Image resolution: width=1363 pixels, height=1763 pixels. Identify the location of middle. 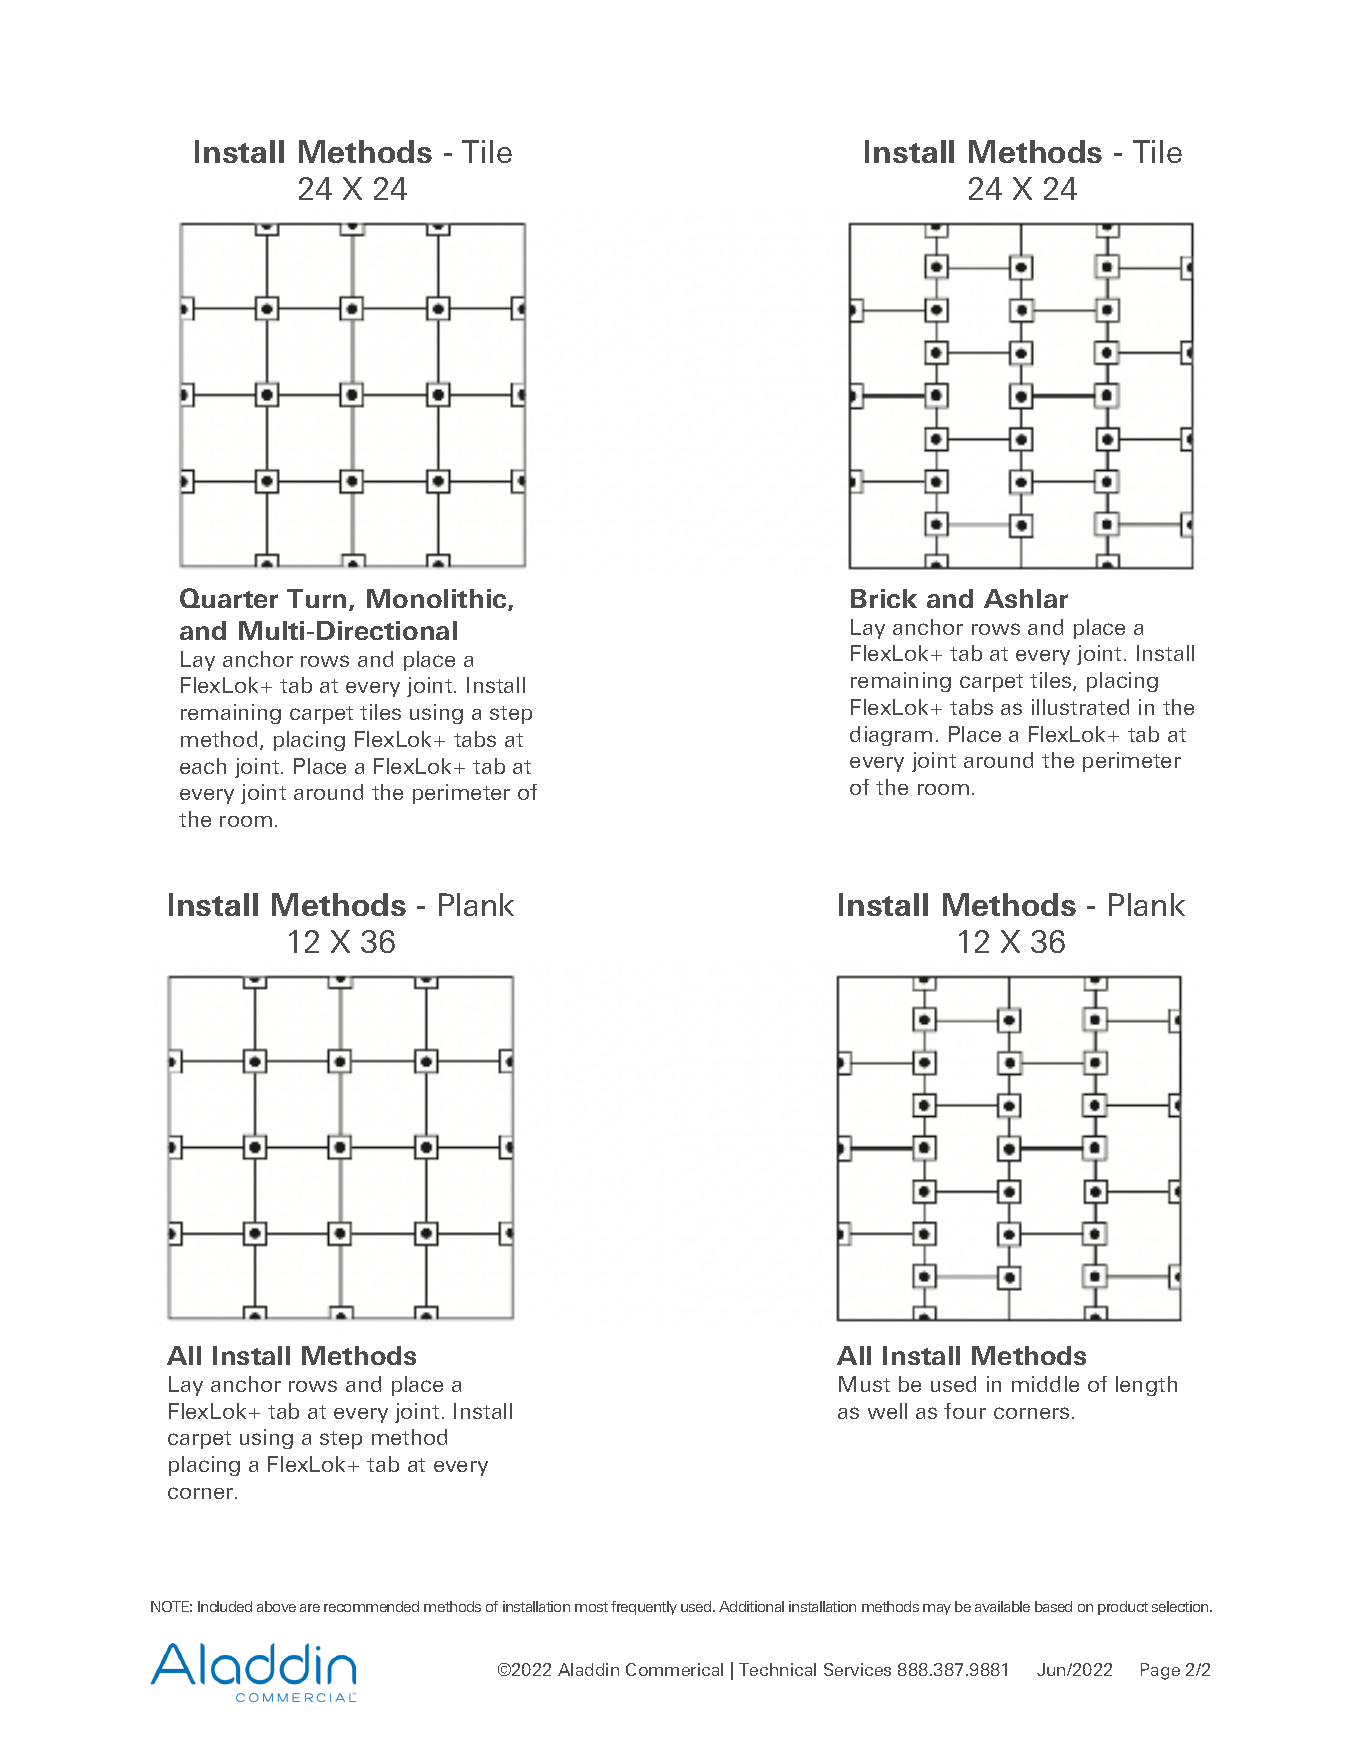
(1045, 1384).
